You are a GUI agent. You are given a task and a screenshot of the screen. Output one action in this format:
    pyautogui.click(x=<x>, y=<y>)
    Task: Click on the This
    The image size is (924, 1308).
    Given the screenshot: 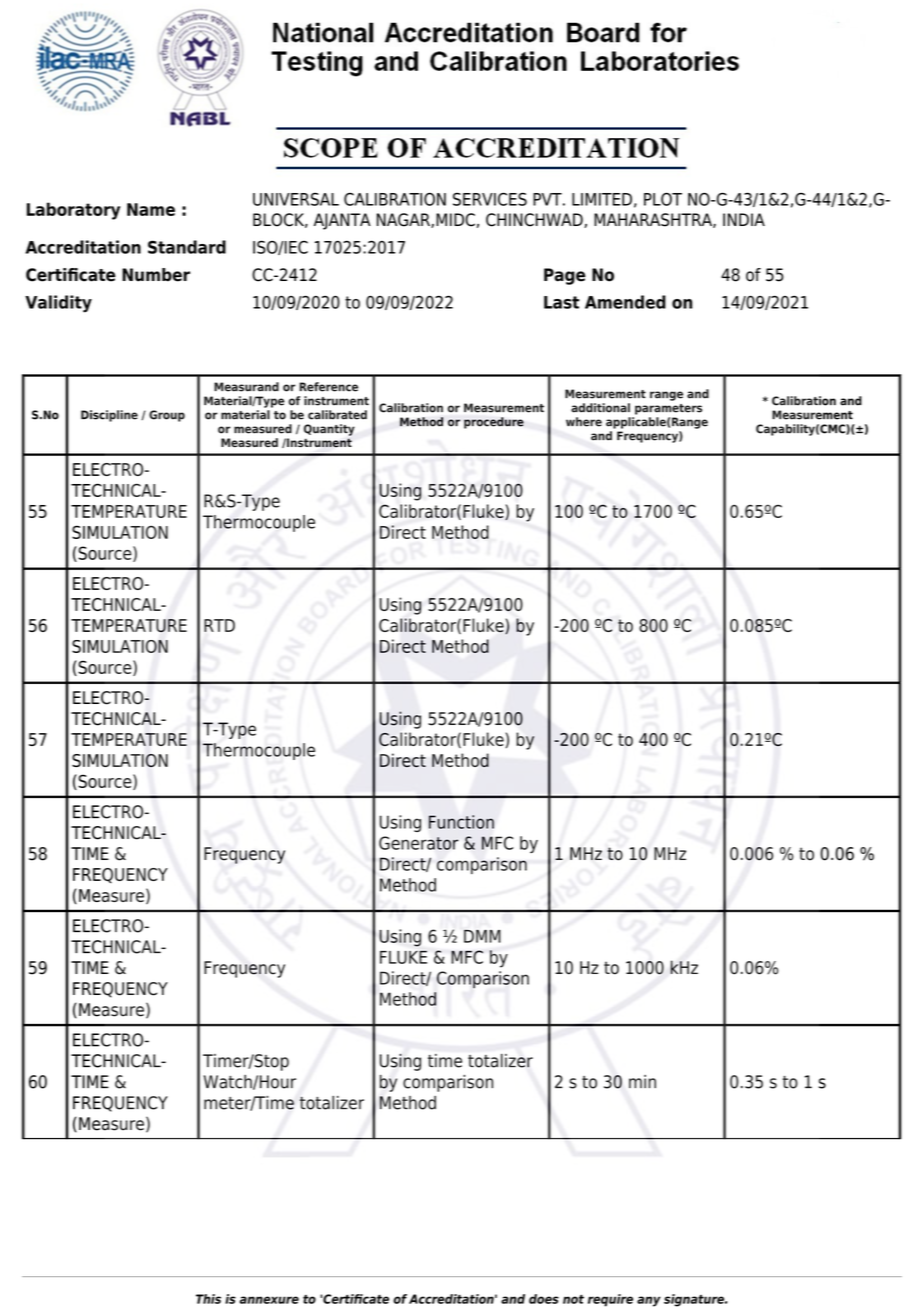 What is the action you would take?
    pyautogui.click(x=208, y=1299)
